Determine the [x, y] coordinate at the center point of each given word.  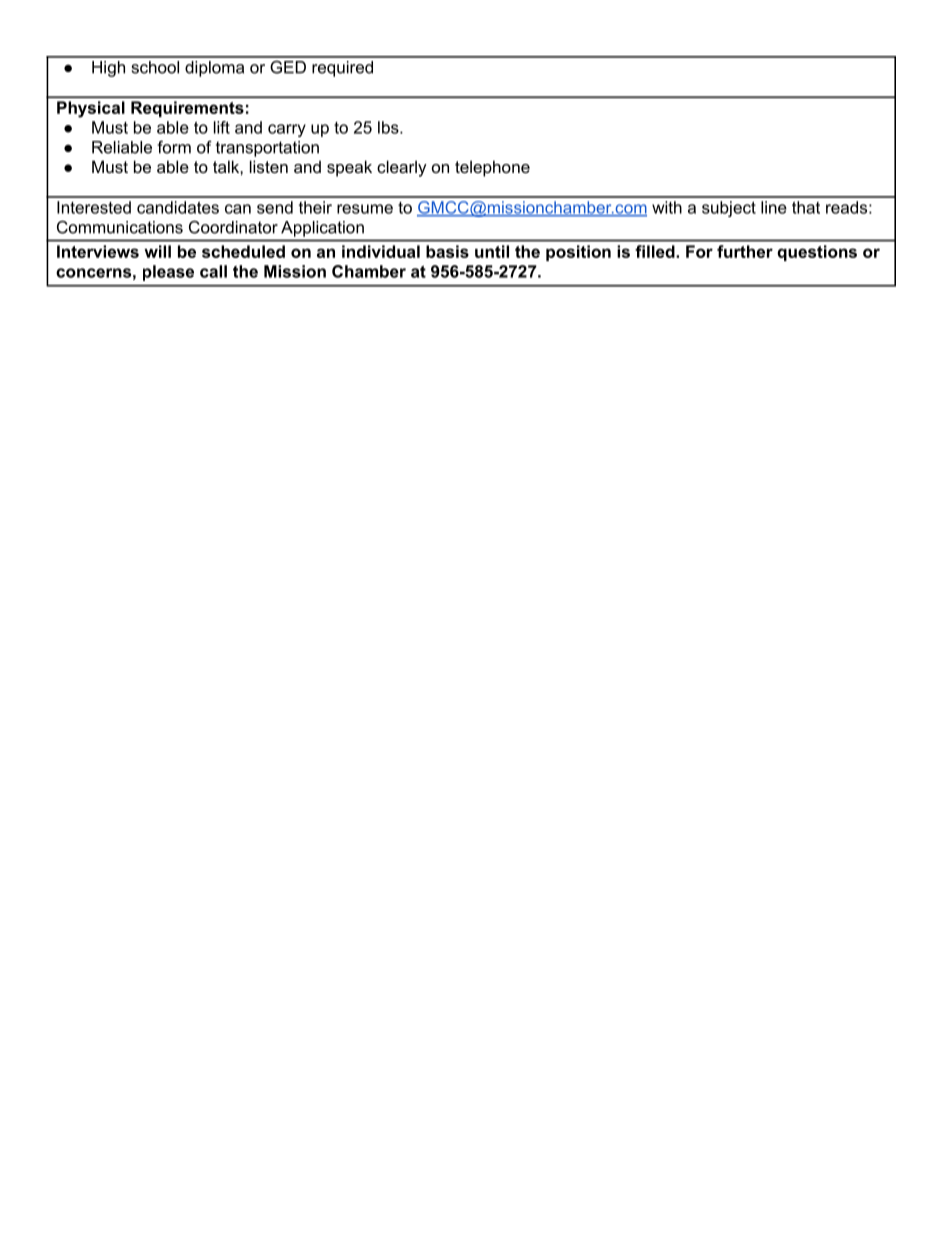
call [213, 271]
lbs [389, 127]
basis [447, 251]
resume [365, 209]
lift [222, 127]
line [774, 207]
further [745, 251]
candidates [178, 207]
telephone [492, 168]
